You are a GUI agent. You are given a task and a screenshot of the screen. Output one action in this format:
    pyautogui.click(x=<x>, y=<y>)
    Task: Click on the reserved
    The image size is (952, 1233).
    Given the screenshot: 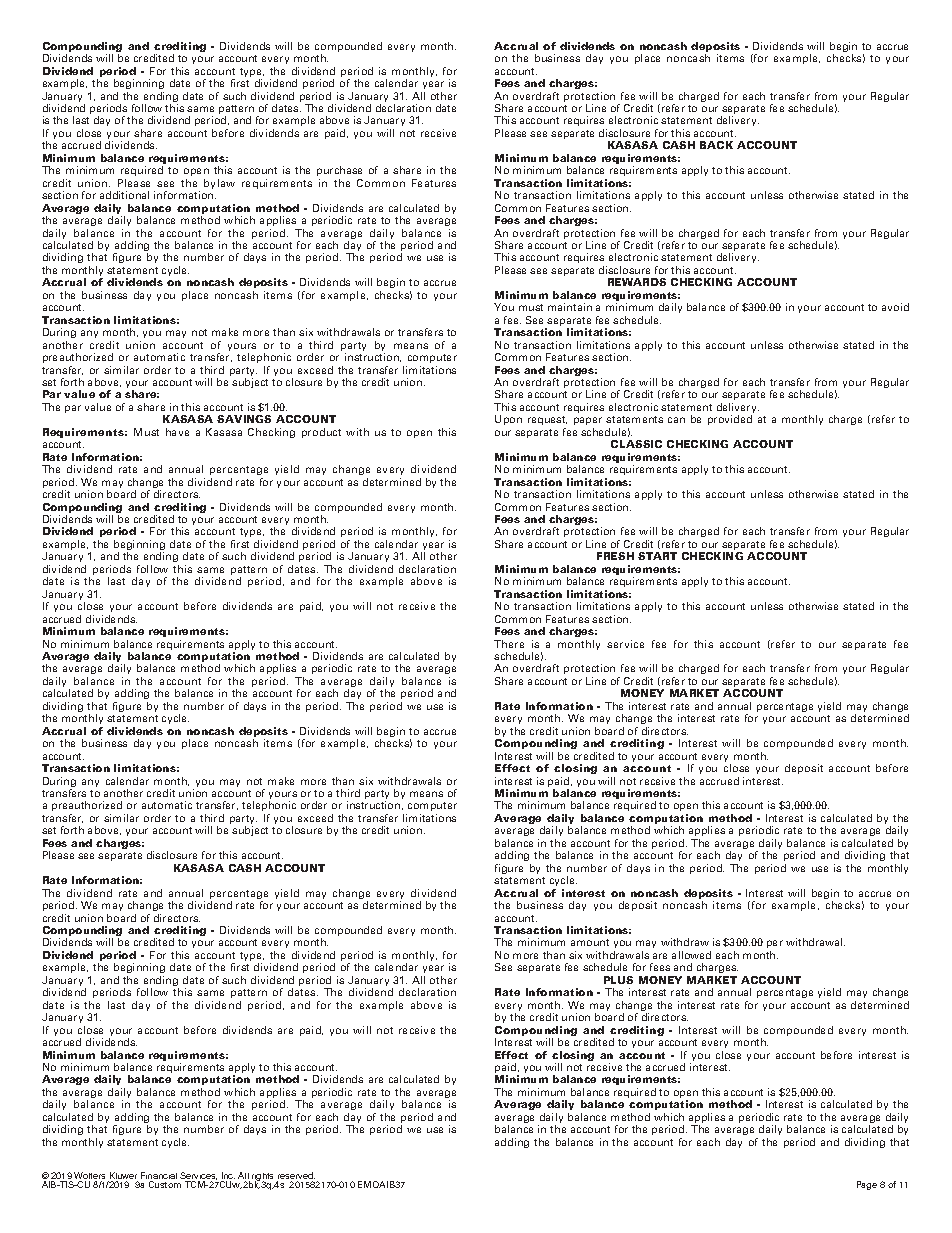 What is the action you would take?
    pyautogui.click(x=296, y=1177)
